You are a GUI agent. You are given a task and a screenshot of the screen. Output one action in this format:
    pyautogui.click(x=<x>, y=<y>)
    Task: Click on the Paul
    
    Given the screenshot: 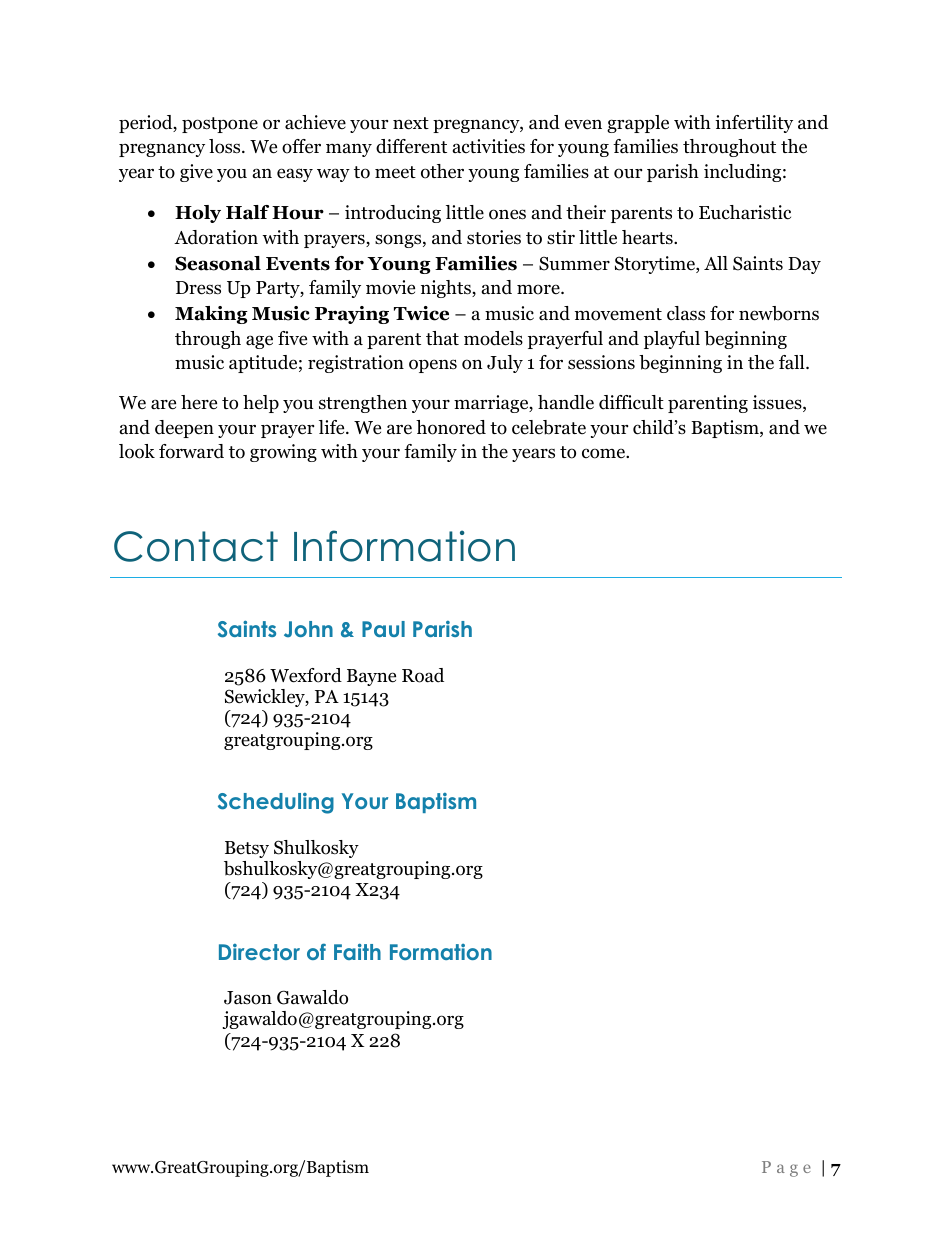 What is the action you would take?
    pyautogui.click(x=383, y=629)
